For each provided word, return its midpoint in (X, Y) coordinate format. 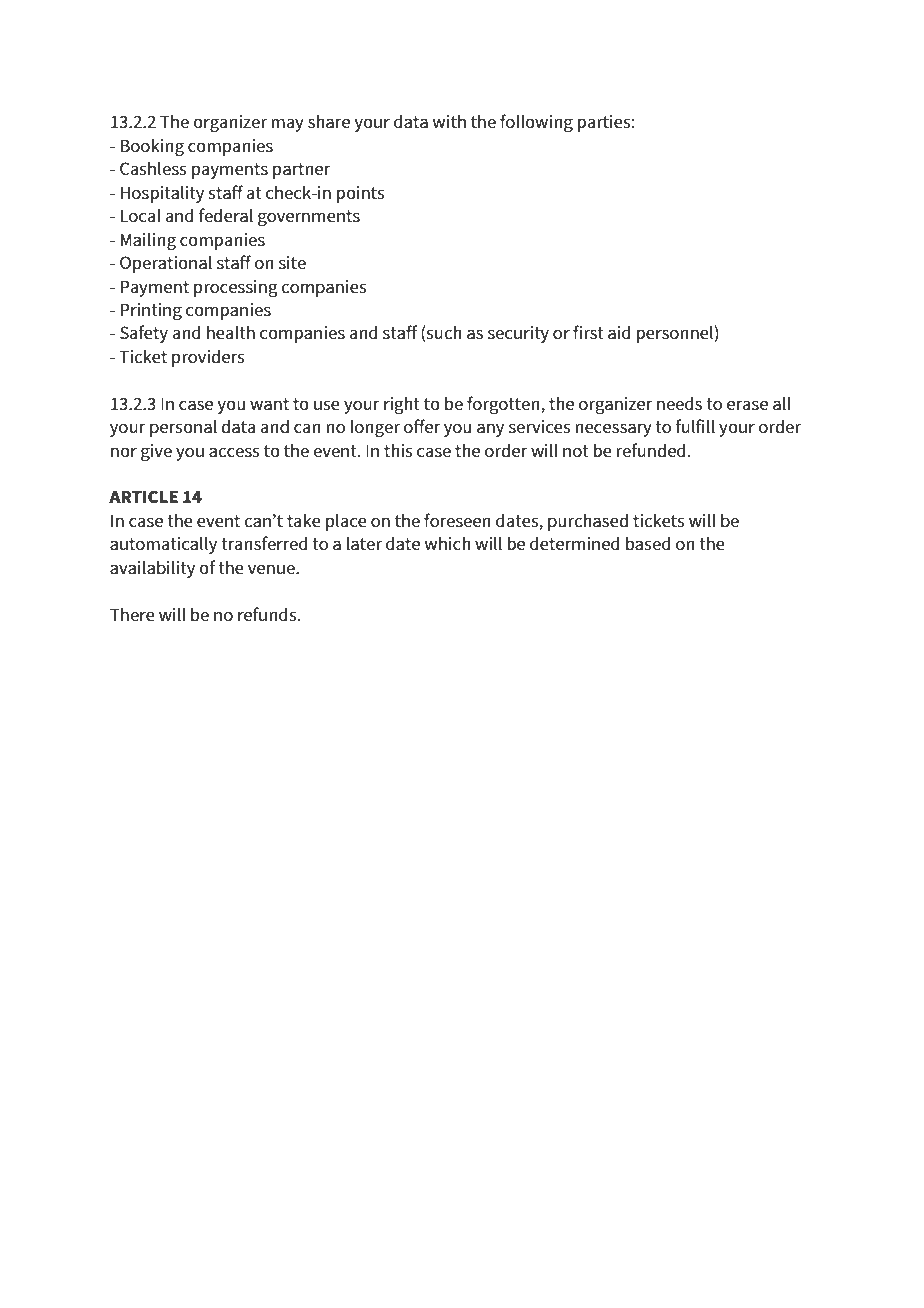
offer (422, 426)
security (518, 334)
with (449, 121)
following (536, 123)
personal (183, 428)
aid (619, 332)
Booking (152, 147)
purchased (588, 522)
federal (226, 215)
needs (679, 403)
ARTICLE (143, 496)
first (588, 332)
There (132, 614)
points (360, 194)
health (231, 332)
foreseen (457, 520)
